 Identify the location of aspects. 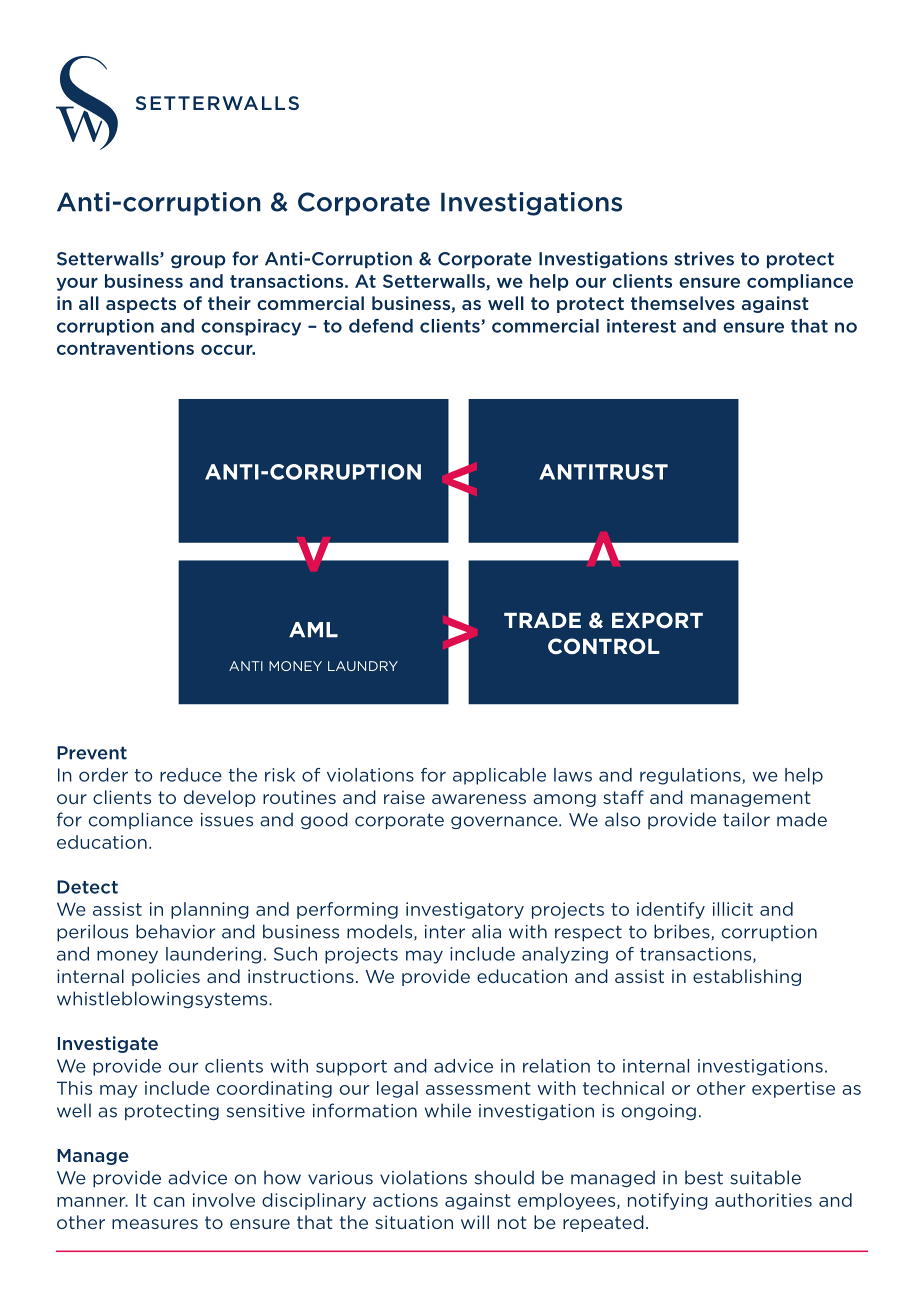
(141, 305).
